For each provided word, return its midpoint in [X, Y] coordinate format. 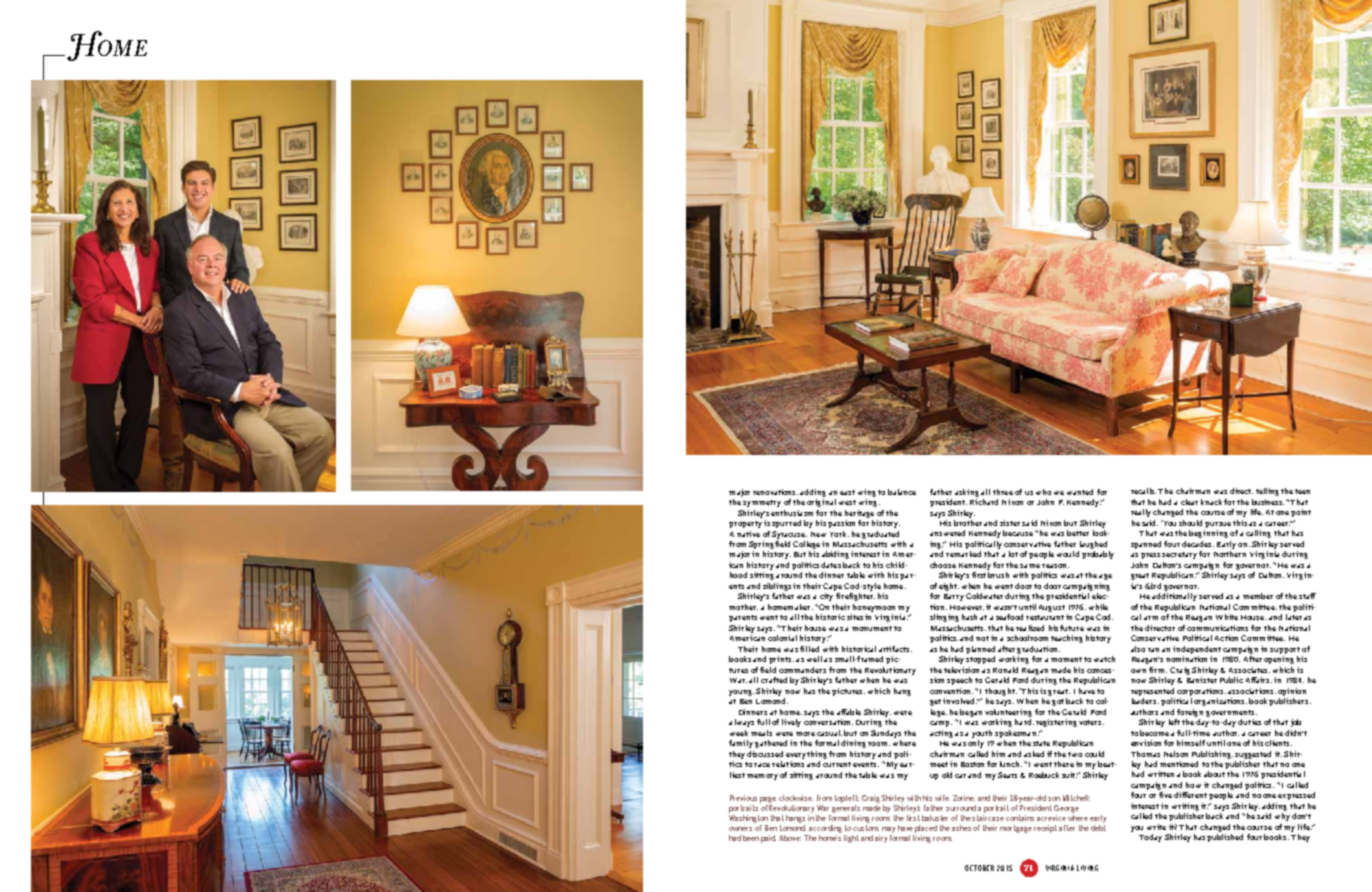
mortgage [1016, 829]
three [1003, 492]
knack [1211, 502]
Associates [1249, 670]
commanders [802, 670]
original [821, 501]
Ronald [1005, 670]
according [825, 829]
